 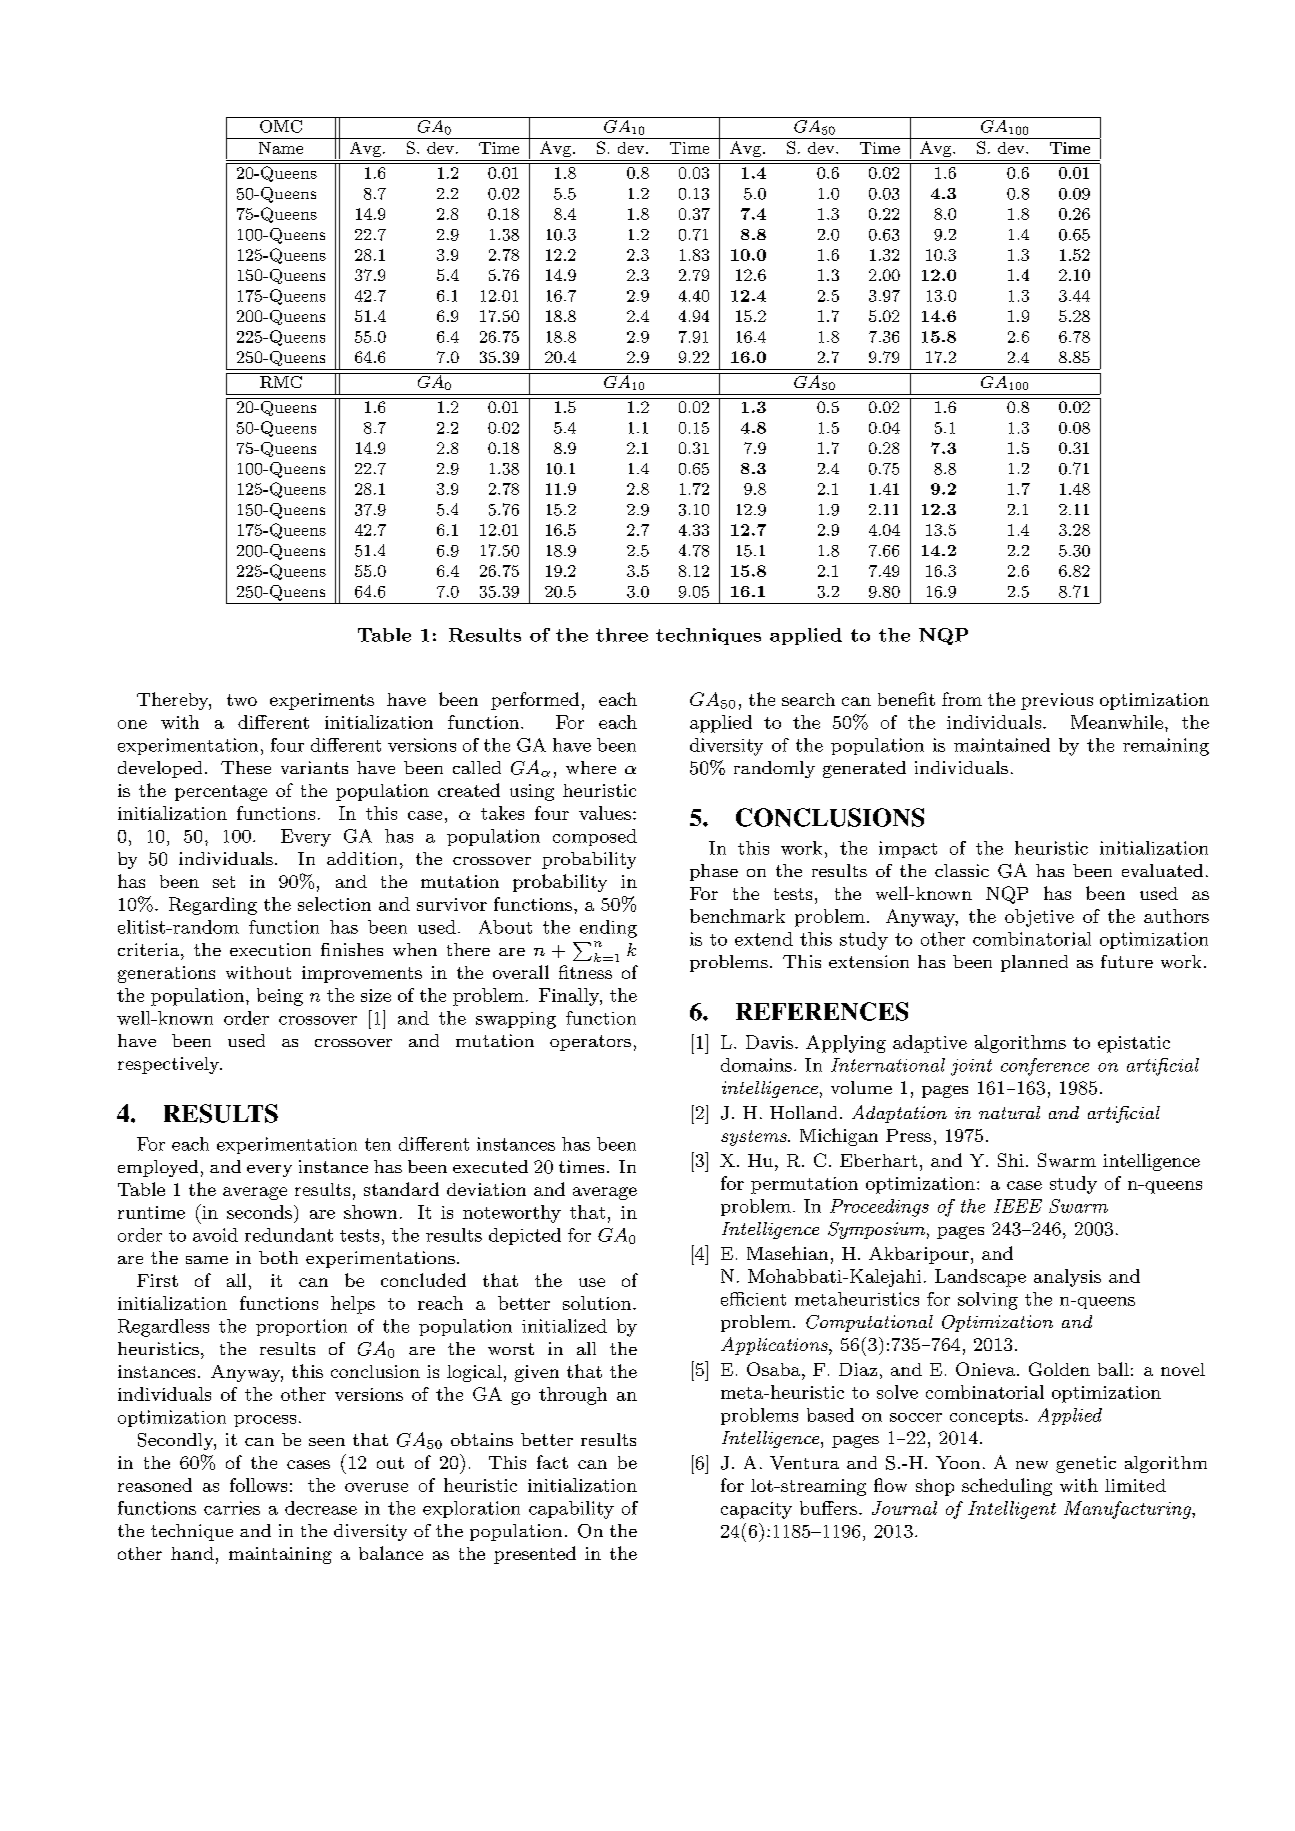 What do you see at coordinates (962, 870) in the screenshot?
I see `classic` at bounding box center [962, 870].
